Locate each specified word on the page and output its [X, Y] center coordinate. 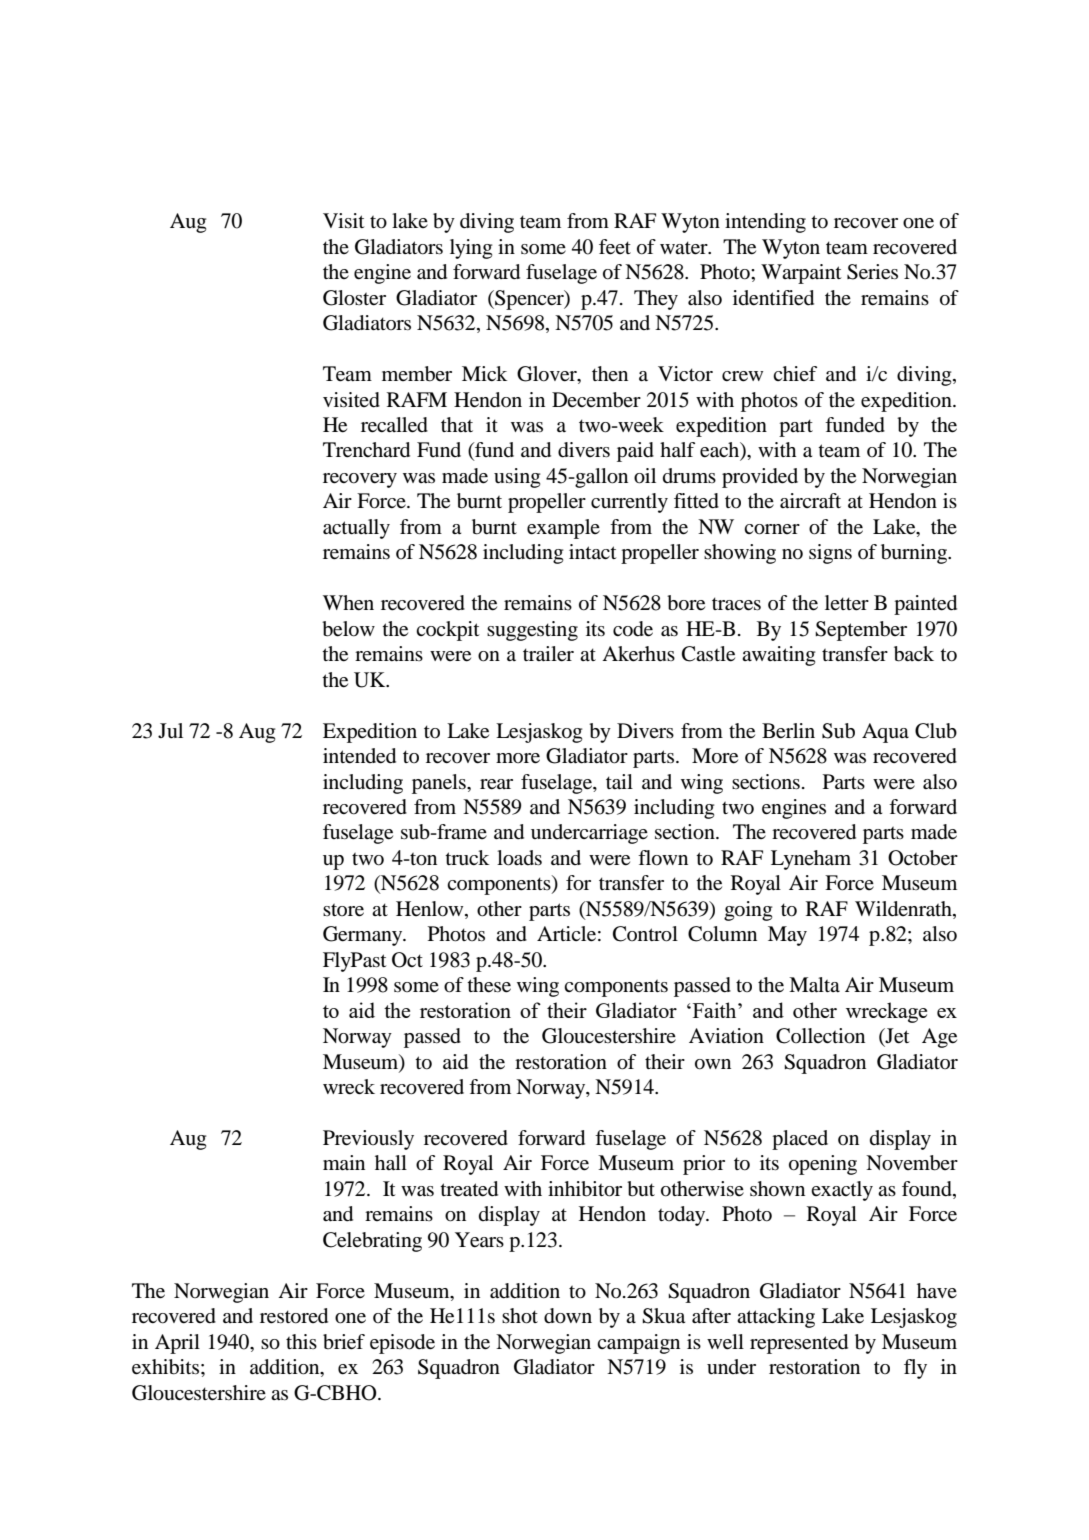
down [568, 1316]
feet [615, 247]
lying [471, 249]
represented [799, 1344]
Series [872, 272]
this [301, 1341]
